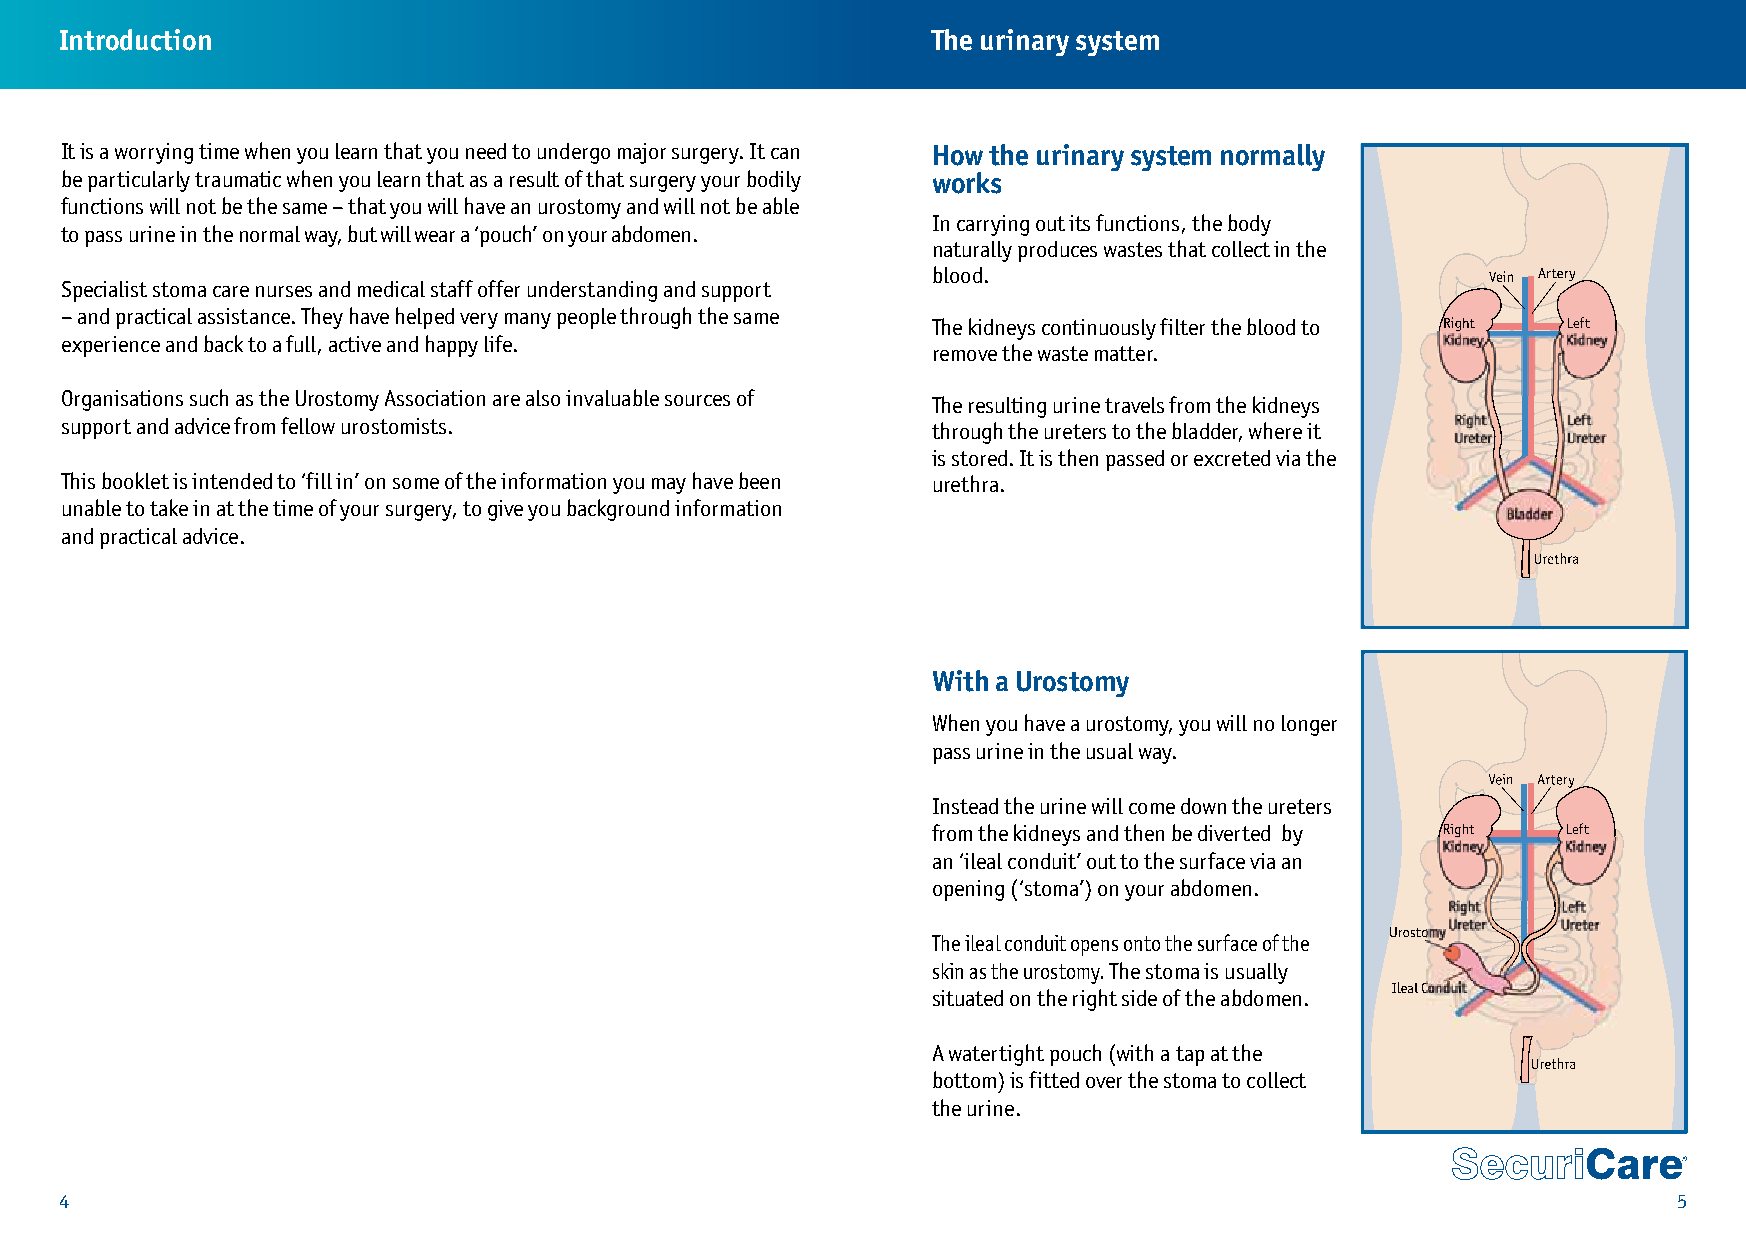 The image size is (1746, 1239). Describe the element at coordinates (1190, 1056) in the screenshot. I see `tap` at that location.
